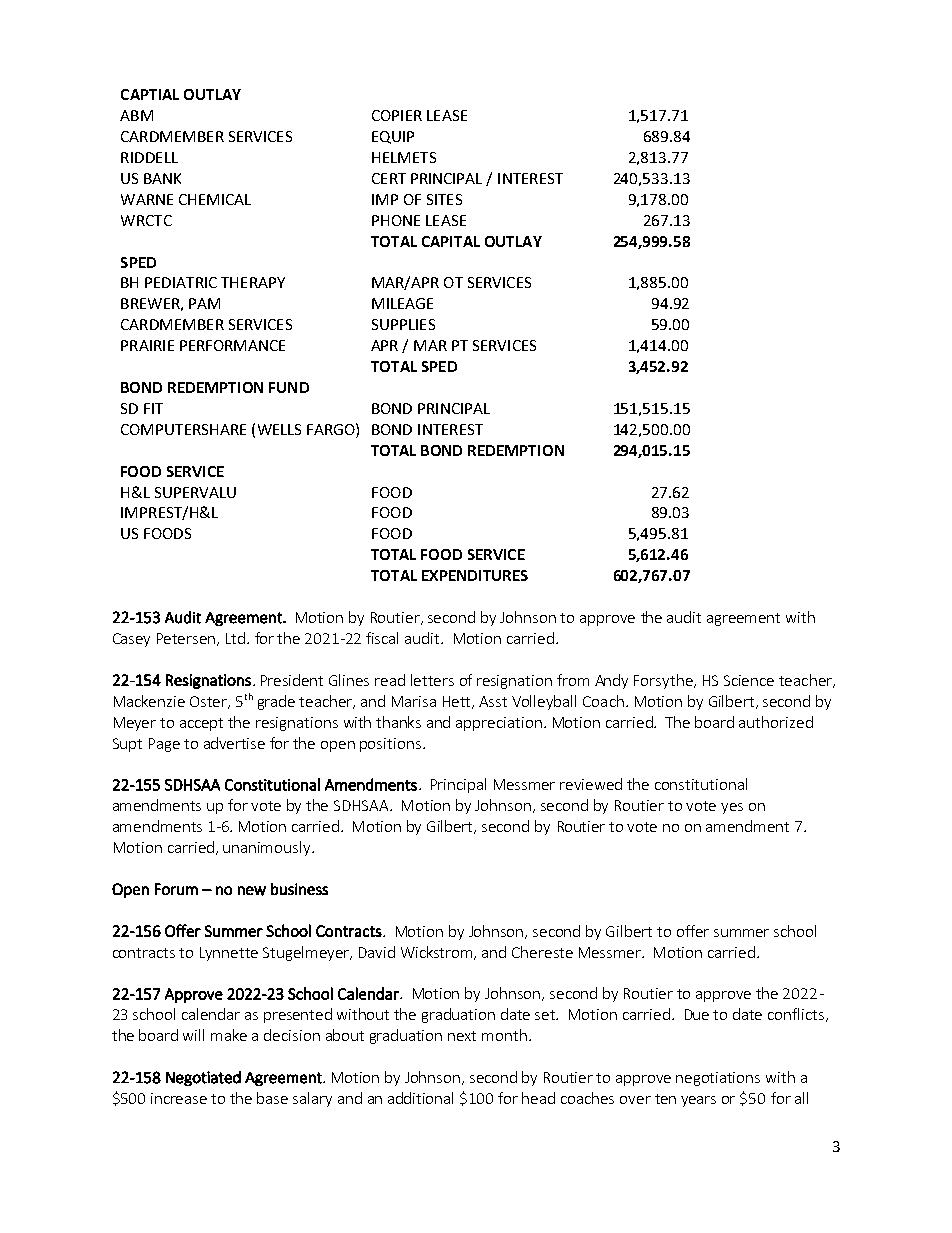 The width and height of the image is (952, 1233). What do you see at coordinates (475, 575) in the image?
I see `EXPENDITURES` at bounding box center [475, 575].
